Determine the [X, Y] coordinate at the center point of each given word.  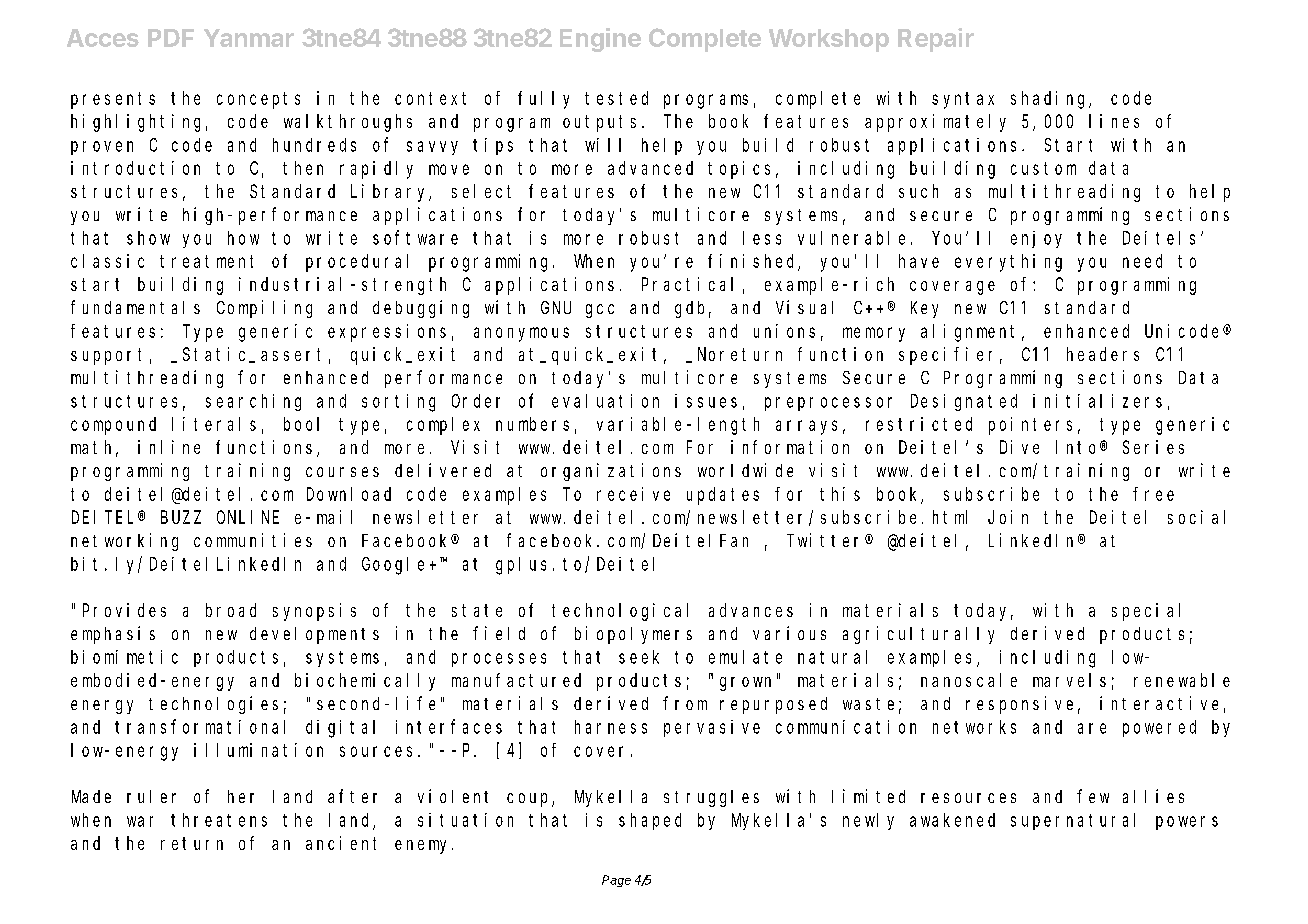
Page [616, 881]
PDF [171, 38]
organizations [611, 472]
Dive [1019, 447]
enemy [424, 847]
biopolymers [633, 635]
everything [1008, 263]
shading [1050, 100]
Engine [600, 40]
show [148, 238]
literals [214, 424]
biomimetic [124, 657]
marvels [1069, 680]
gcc [600, 311]
